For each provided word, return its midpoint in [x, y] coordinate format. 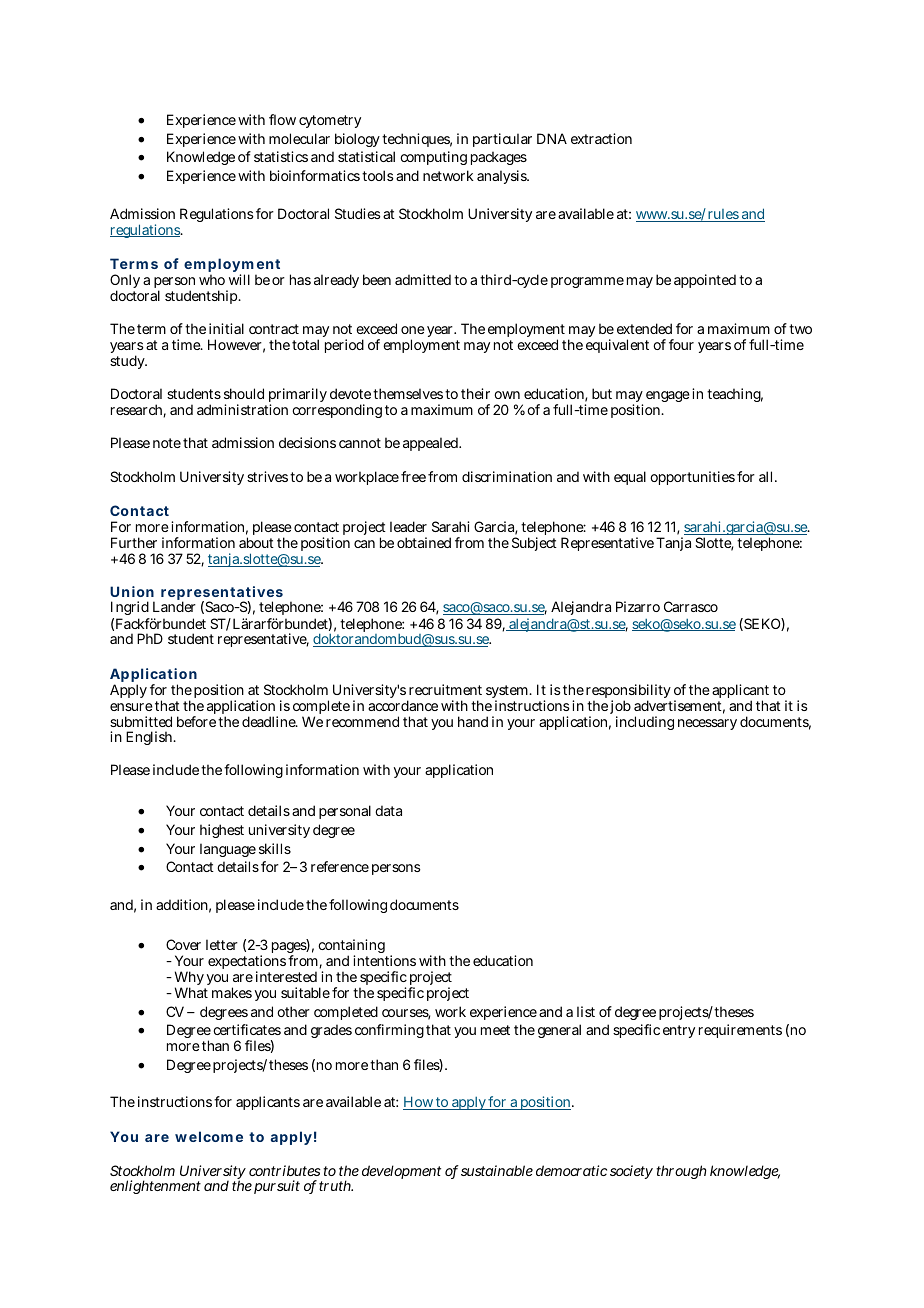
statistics [281, 156]
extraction [601, 138]
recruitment [445, 689]
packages [499, 158]
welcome [209, 1136]
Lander [174, 606]
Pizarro [638, 606]
